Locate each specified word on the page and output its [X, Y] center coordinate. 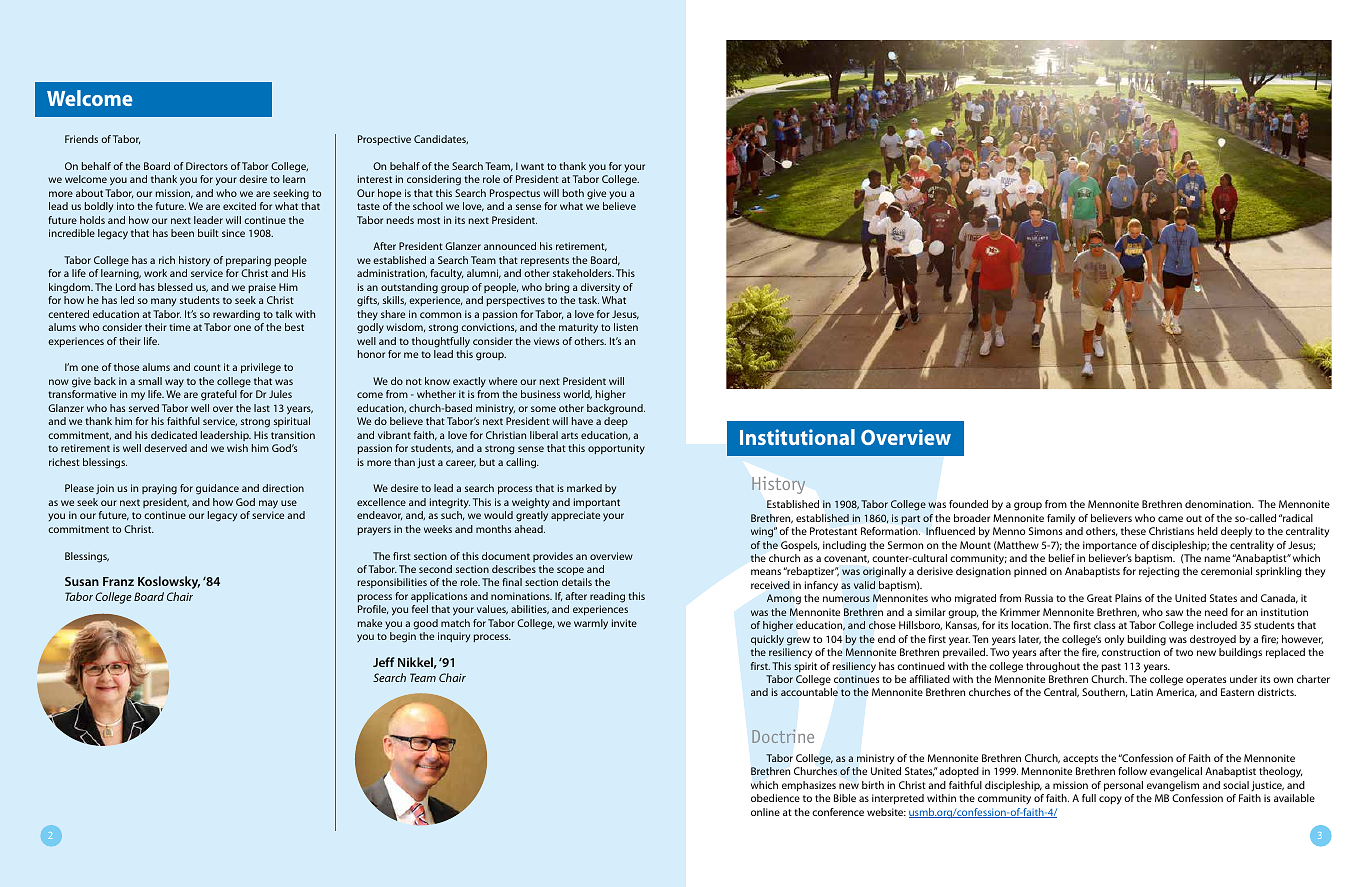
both [573, 193]
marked [584, 488]
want [532, 166]
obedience [775, 798]
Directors [207, 166]
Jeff [384, 662]
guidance [217, 489]
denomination [1219, 504]
